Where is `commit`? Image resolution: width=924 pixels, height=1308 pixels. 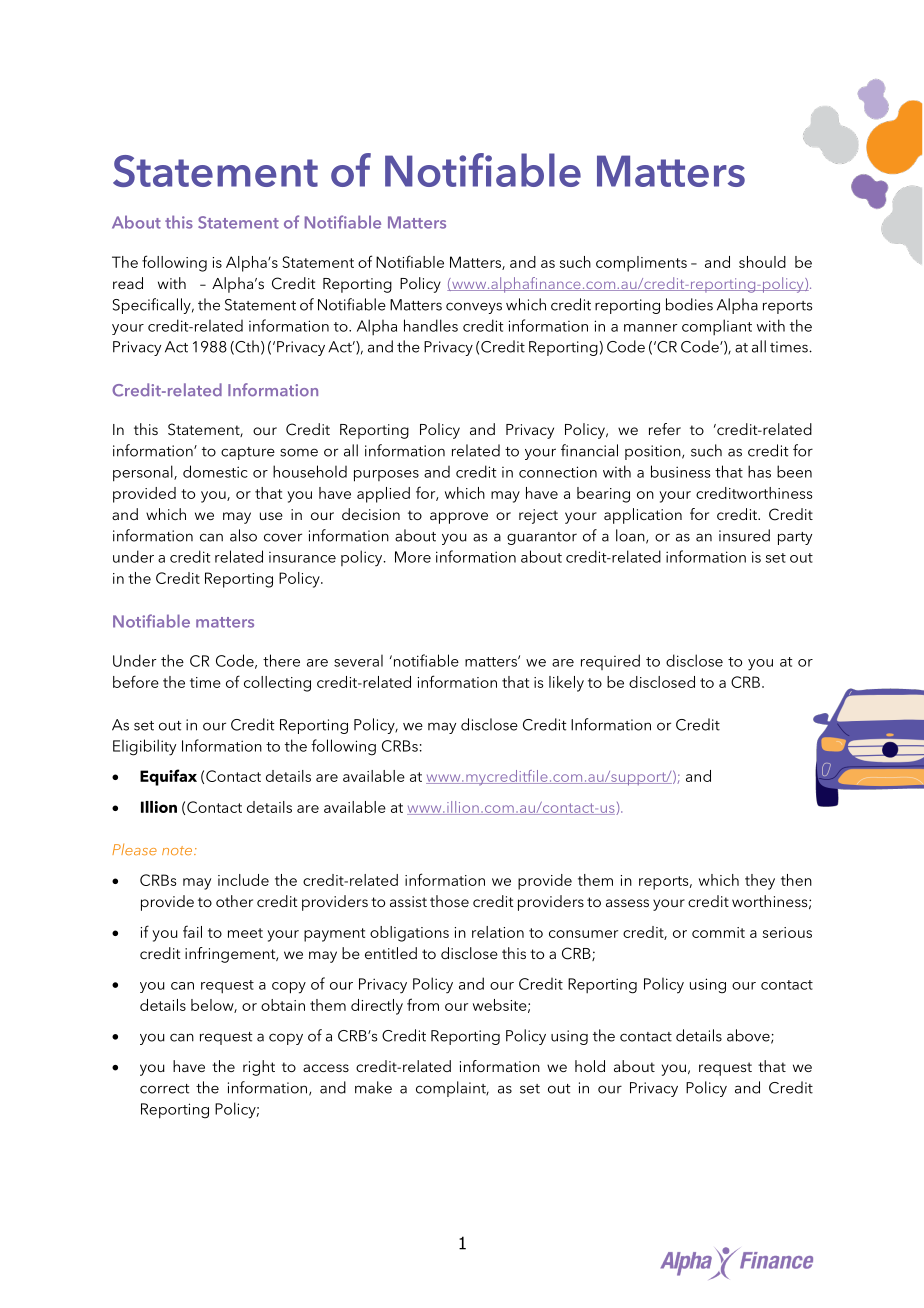 commit is located at coordinates (718, 932).
